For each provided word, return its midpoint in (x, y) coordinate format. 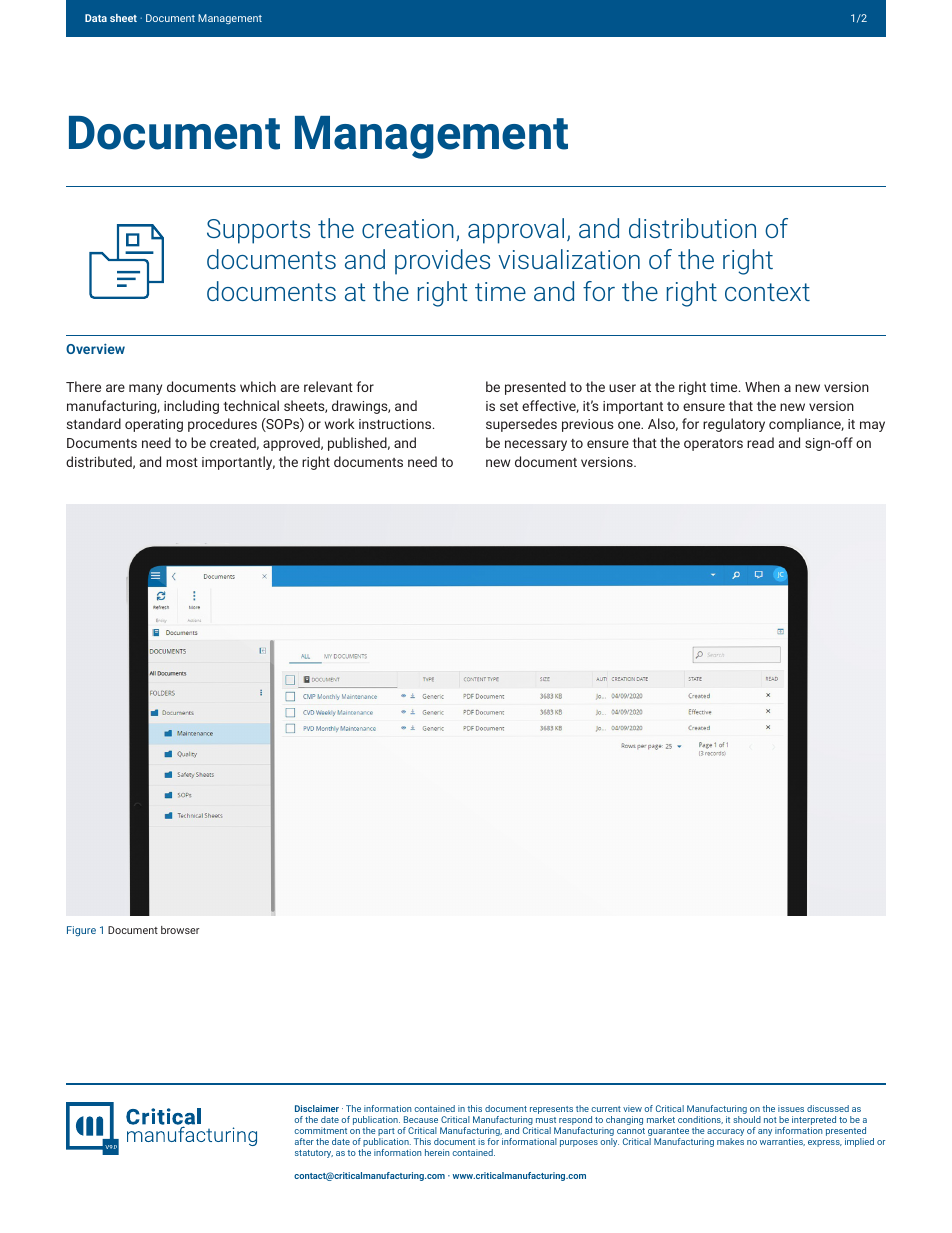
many (145, 389)
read (760, 442)
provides (442, 262)
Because (421, 1119)
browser (180, 930)
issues (791, 1108)
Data (96, 18)
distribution (692, 228)
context (767, 292)
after (304, 1141)
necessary (536, 445)
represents (551, 1110)
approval (516, 231)
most (182, 462)
